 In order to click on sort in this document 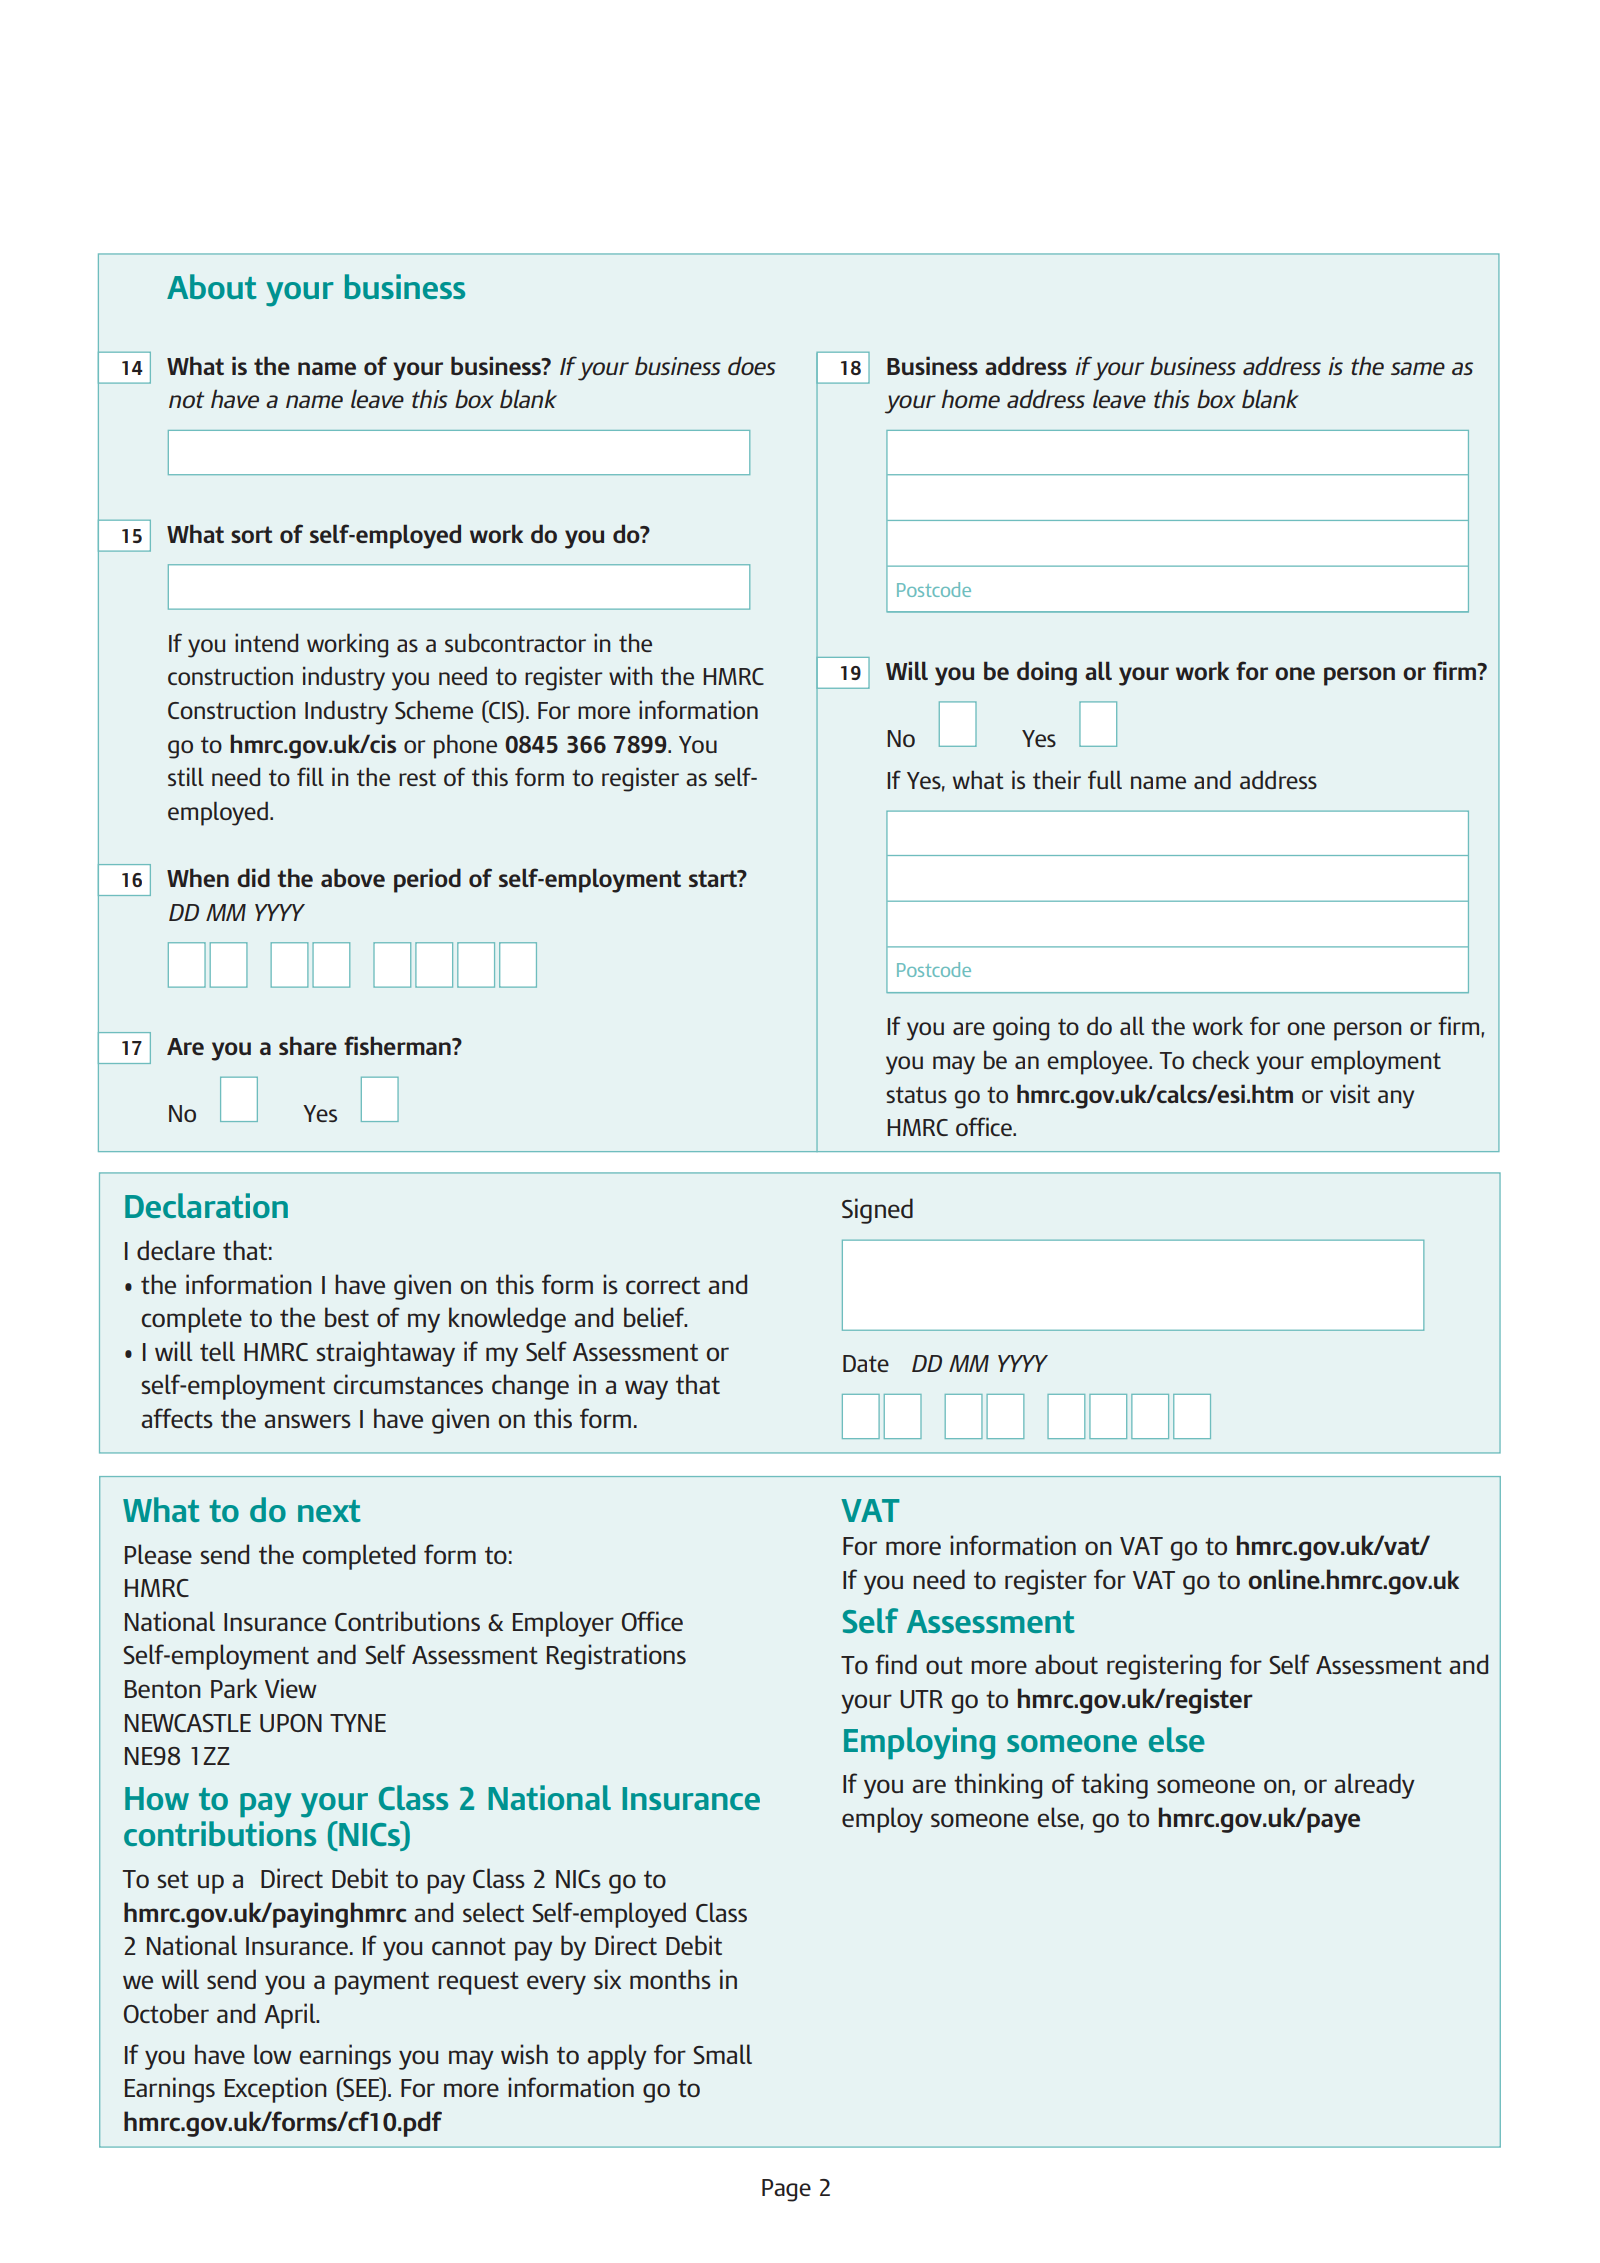, I will do `click(252, 534)`.
